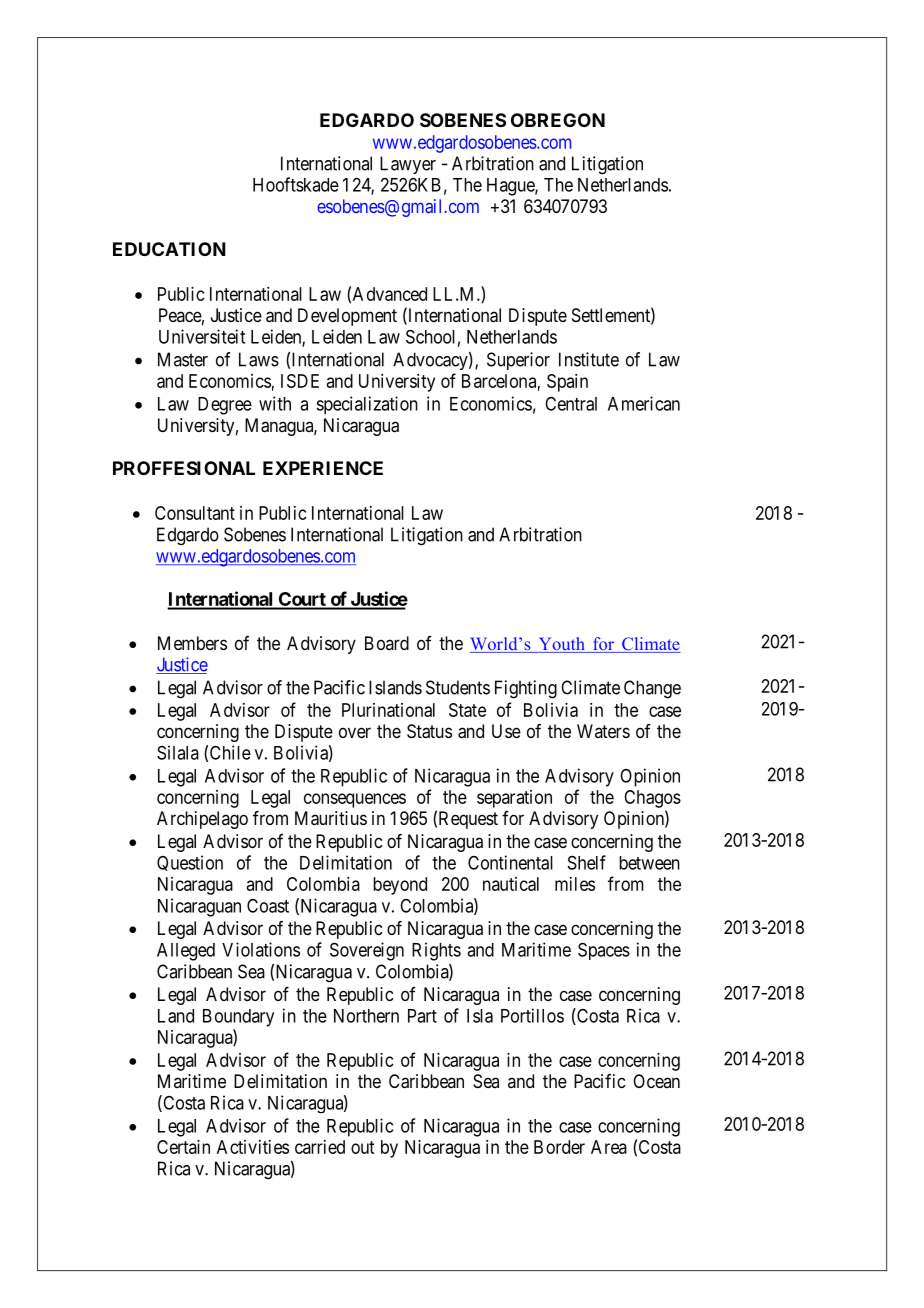 The height and width of the screenshot is (1308, 924). What do you see at coordinates (408, 165) in the screenshot?
I see `Lawyer` at bounding box center [408, 165].
